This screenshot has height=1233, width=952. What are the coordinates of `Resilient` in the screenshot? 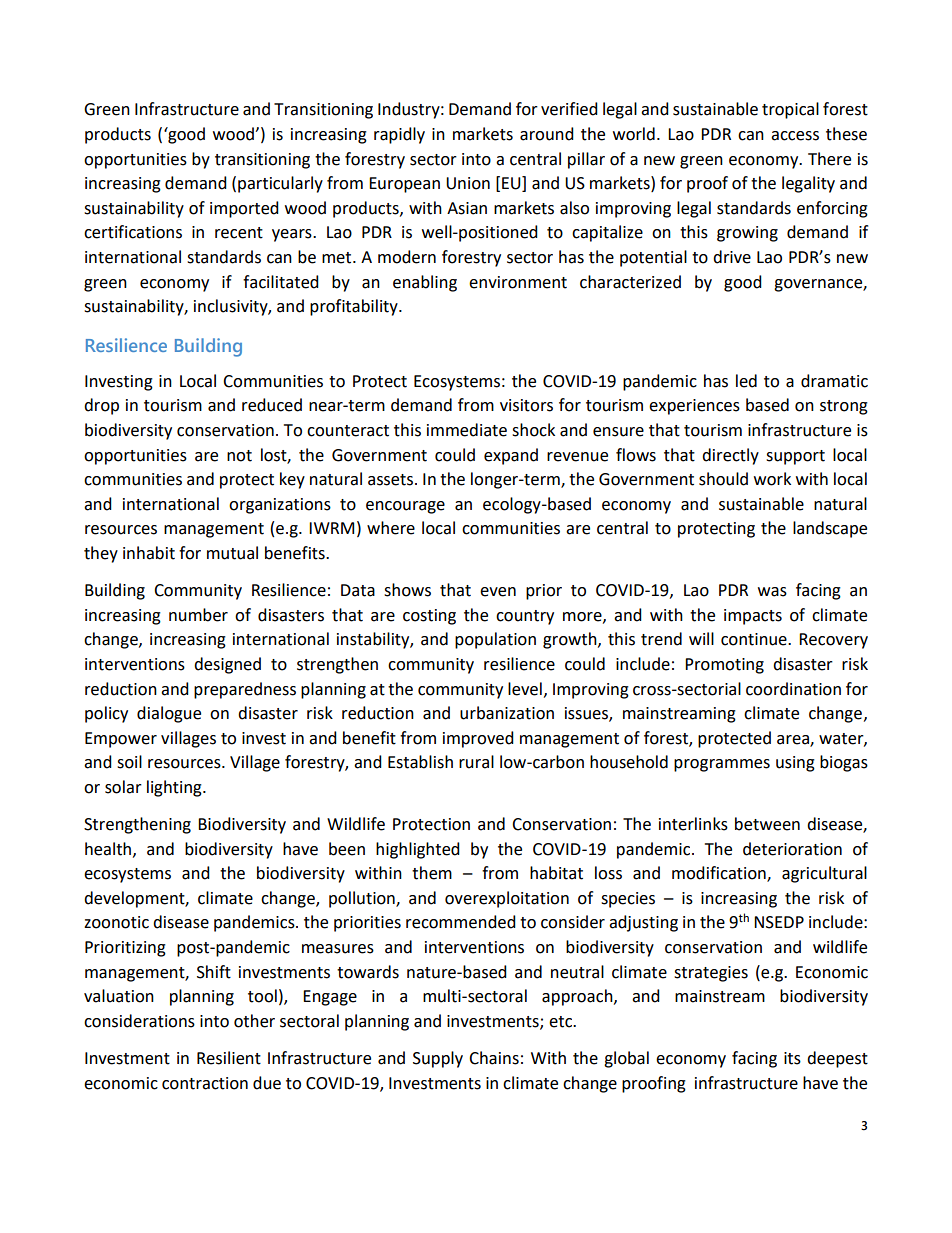 It's located at (229, 1058).
